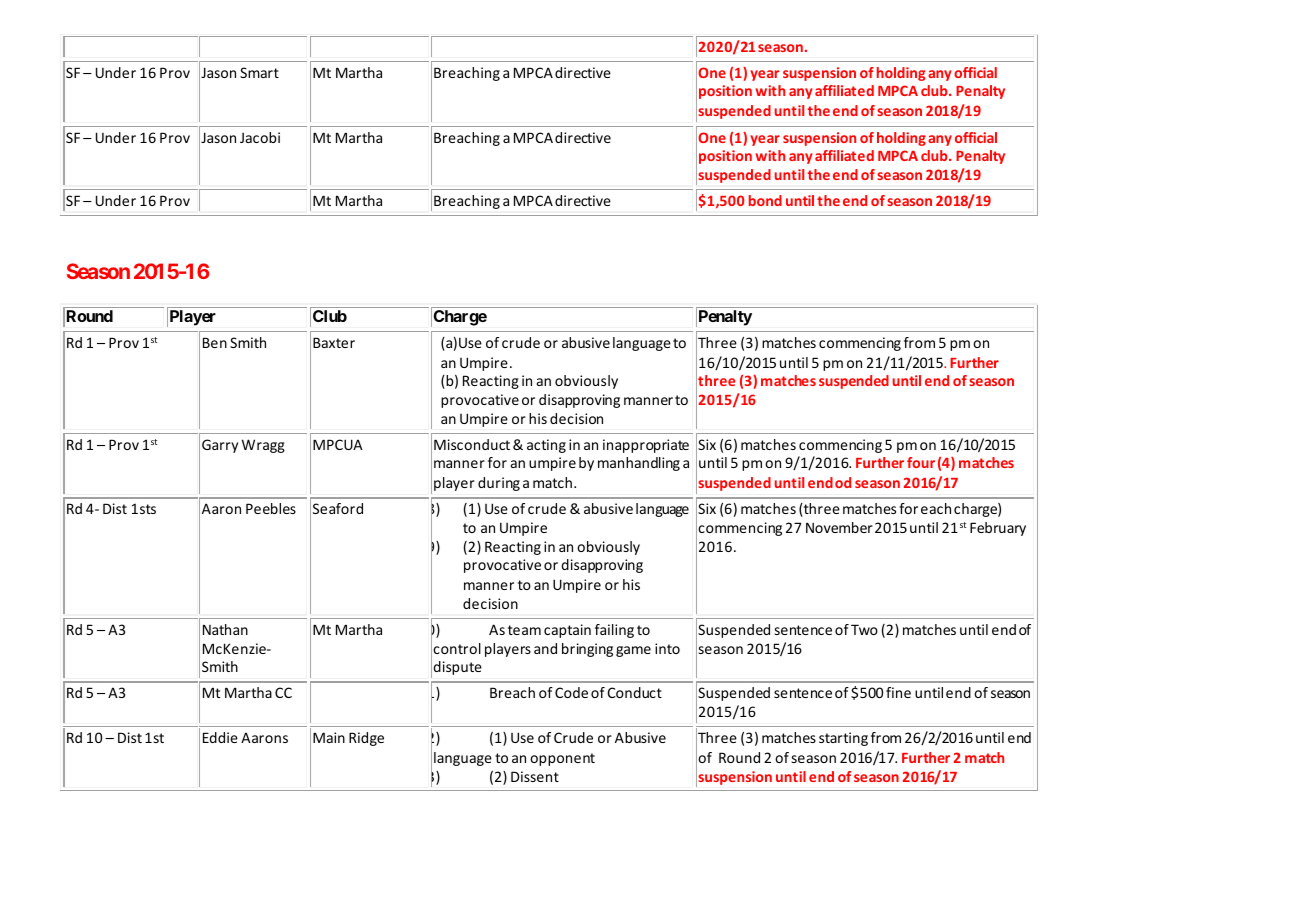  Describe the element at coordinates (614, 631) in the screenshot. I see `failing` at that location.
